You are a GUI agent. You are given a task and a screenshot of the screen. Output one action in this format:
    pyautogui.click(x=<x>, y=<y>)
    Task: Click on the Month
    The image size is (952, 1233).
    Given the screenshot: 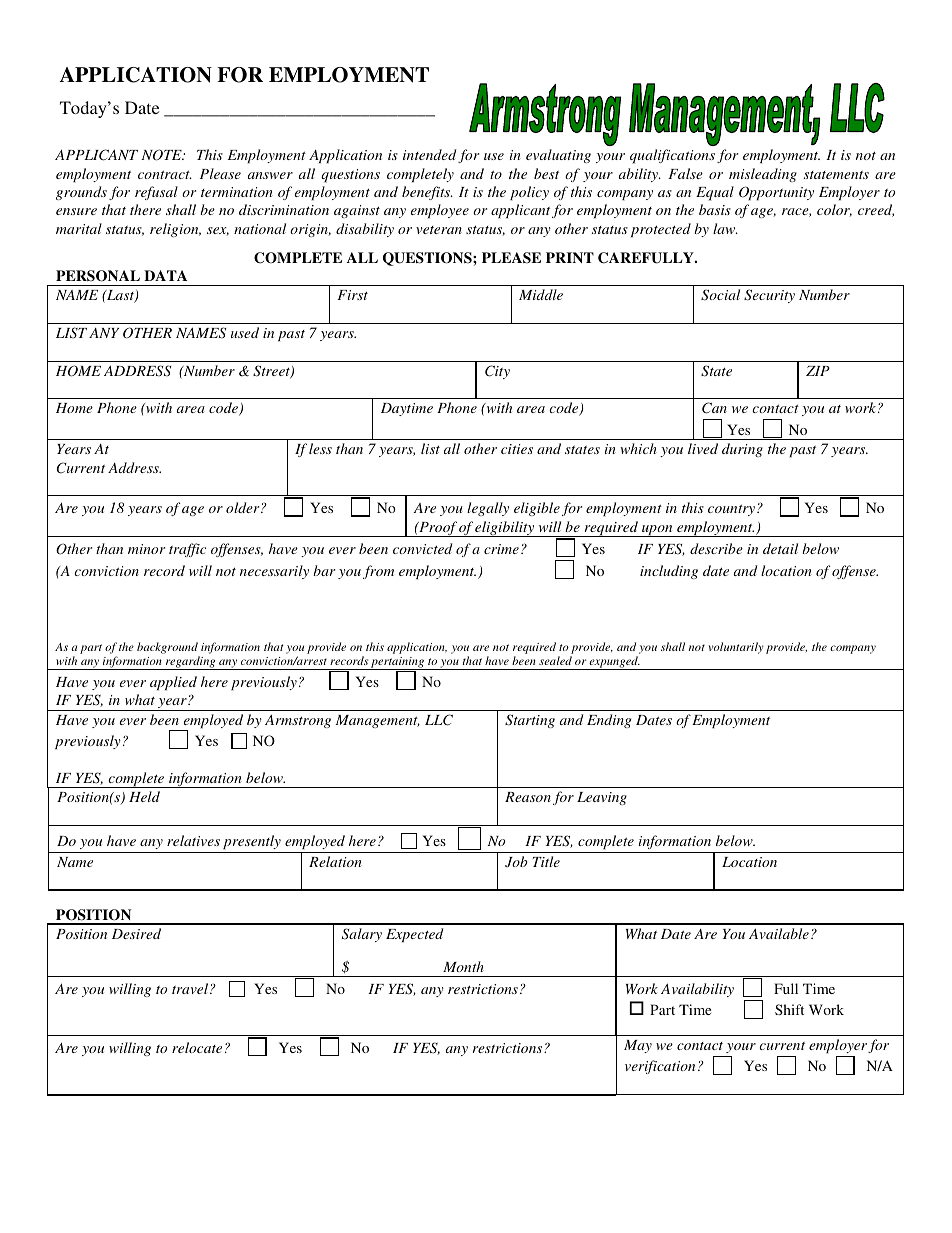 What is the action you would take?
    pyautogui.click(x=463, y=966)
